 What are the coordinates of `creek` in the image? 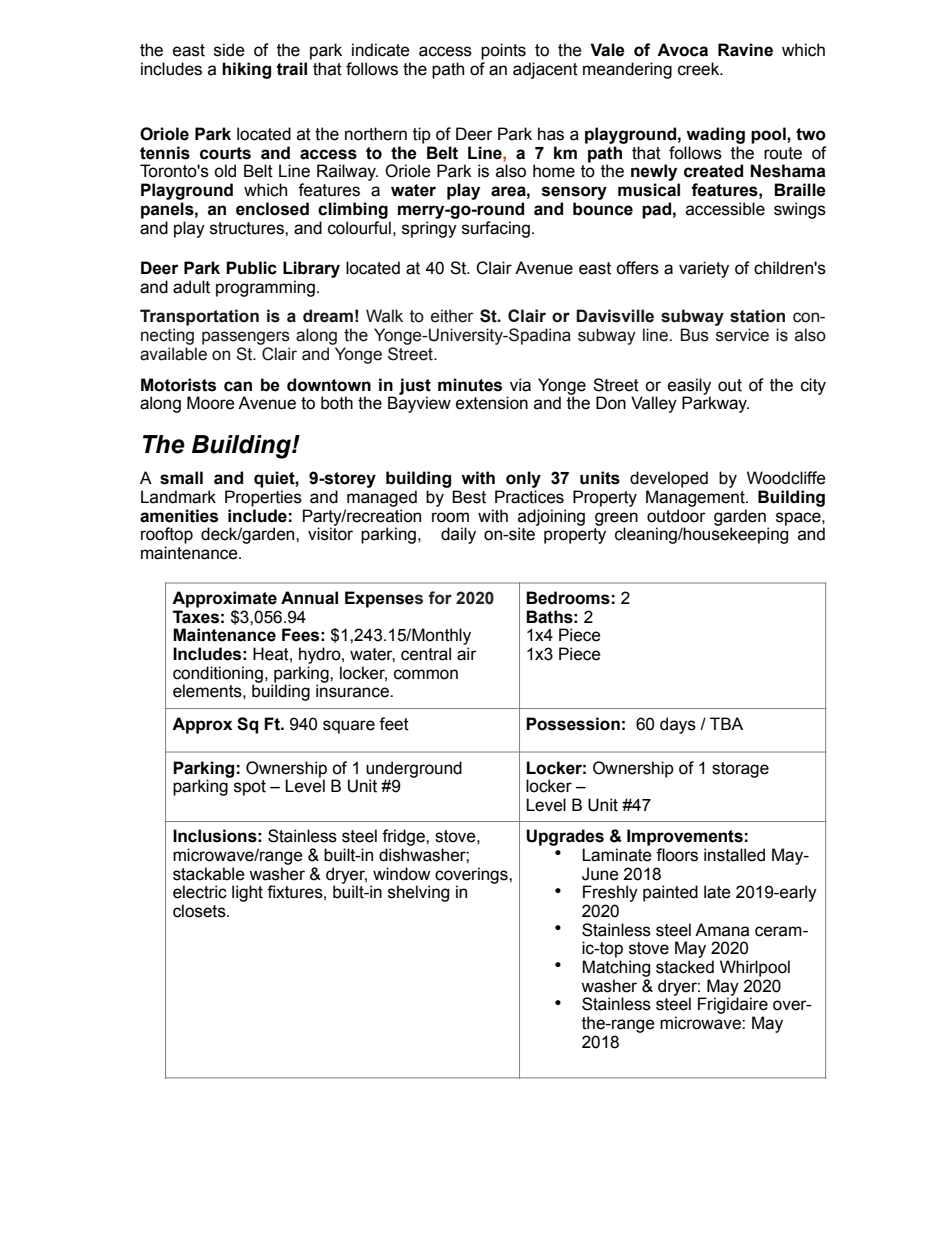 It's located at (700, 69).
